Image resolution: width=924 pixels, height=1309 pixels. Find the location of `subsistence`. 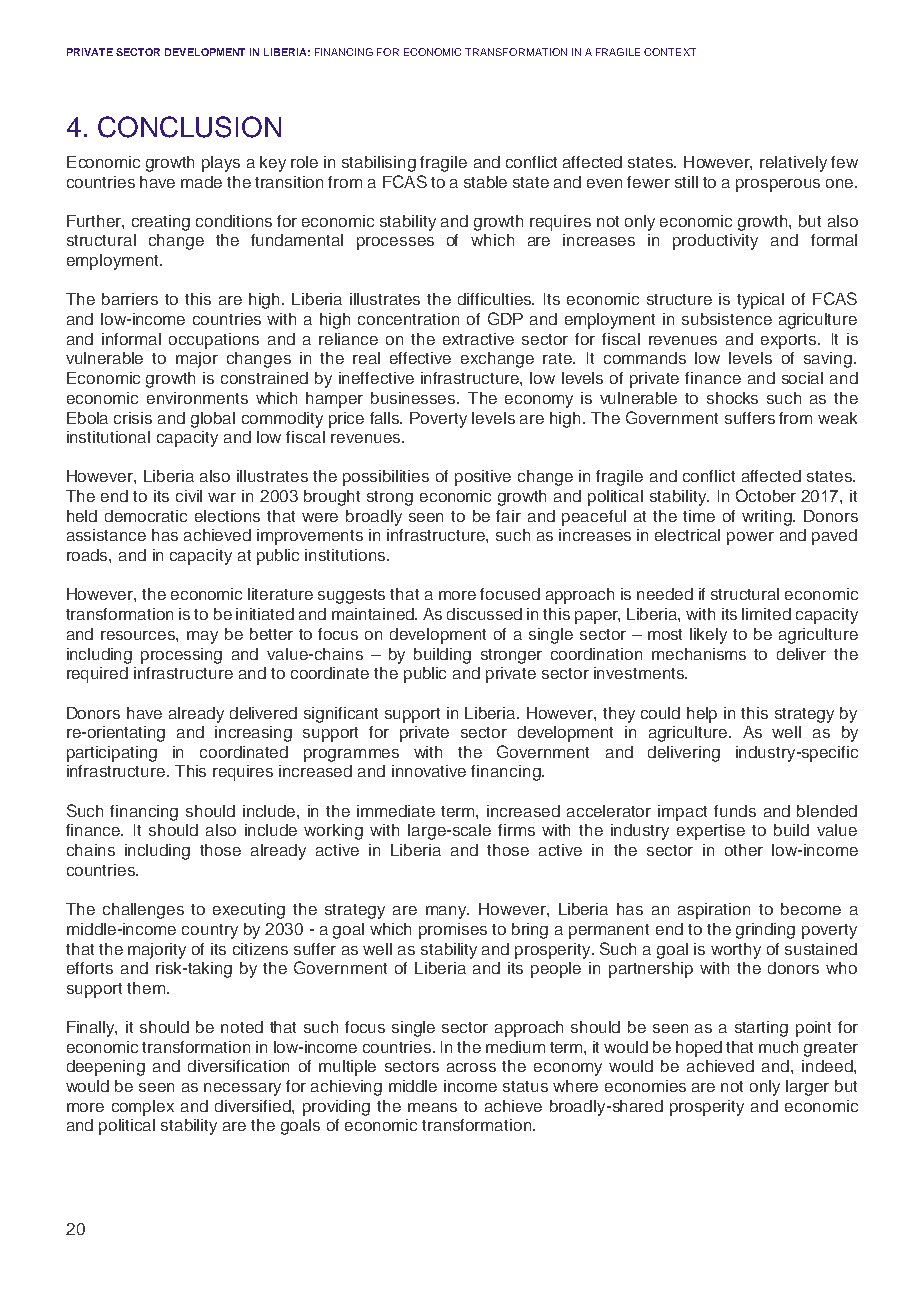

subsistence is located at coordinates (727, 319).
